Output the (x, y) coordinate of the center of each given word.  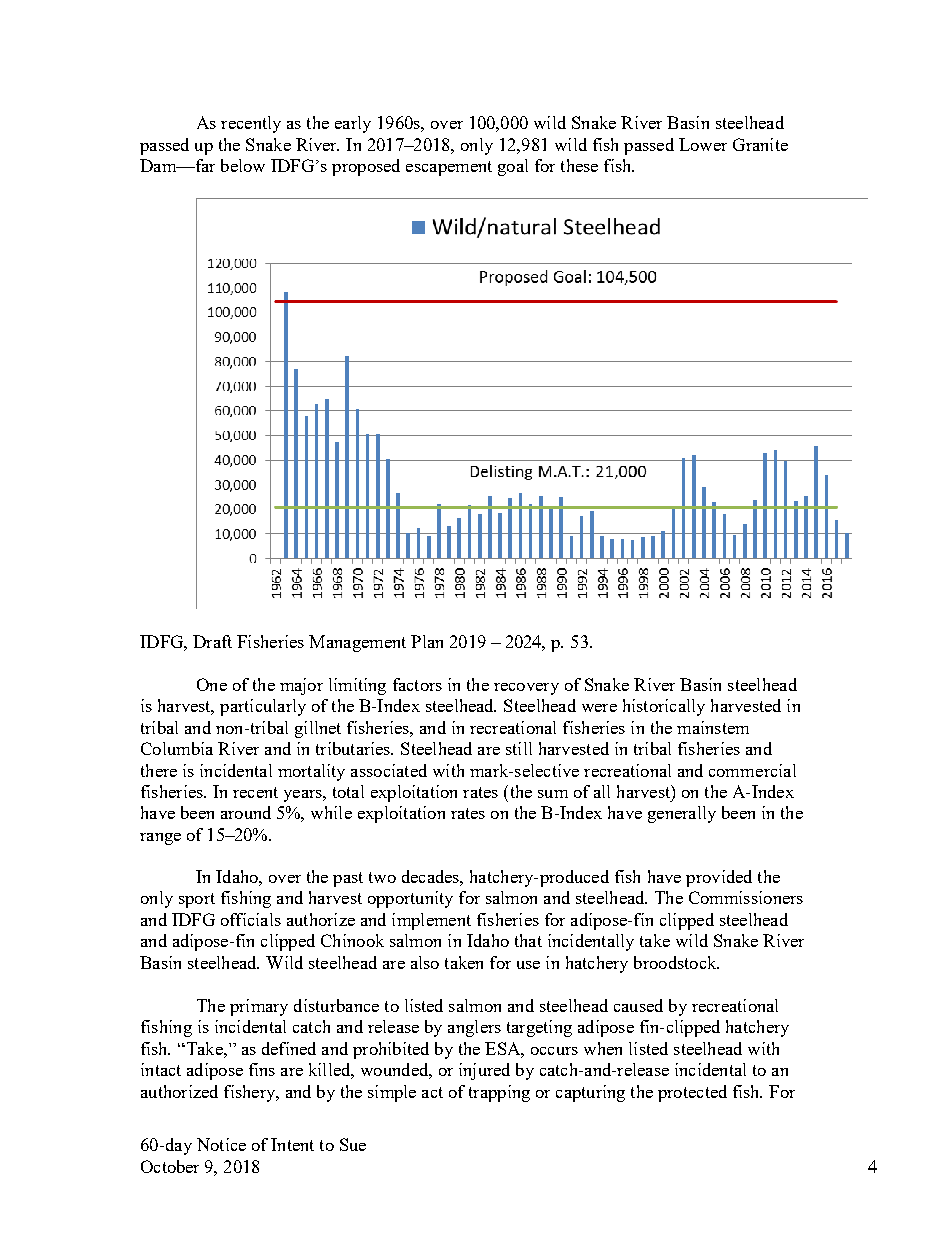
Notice (221, 1144)
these (579, 165)
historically (664, 707)
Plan (427, 641)
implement (431, 921)
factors (417, 684)
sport (197, 900)
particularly (263, 707)
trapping (499, 1093)
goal (513, 167)
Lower (703, 144)
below (243, 165)
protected (692, 1093)
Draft (212, 641)
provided (719, 878)
